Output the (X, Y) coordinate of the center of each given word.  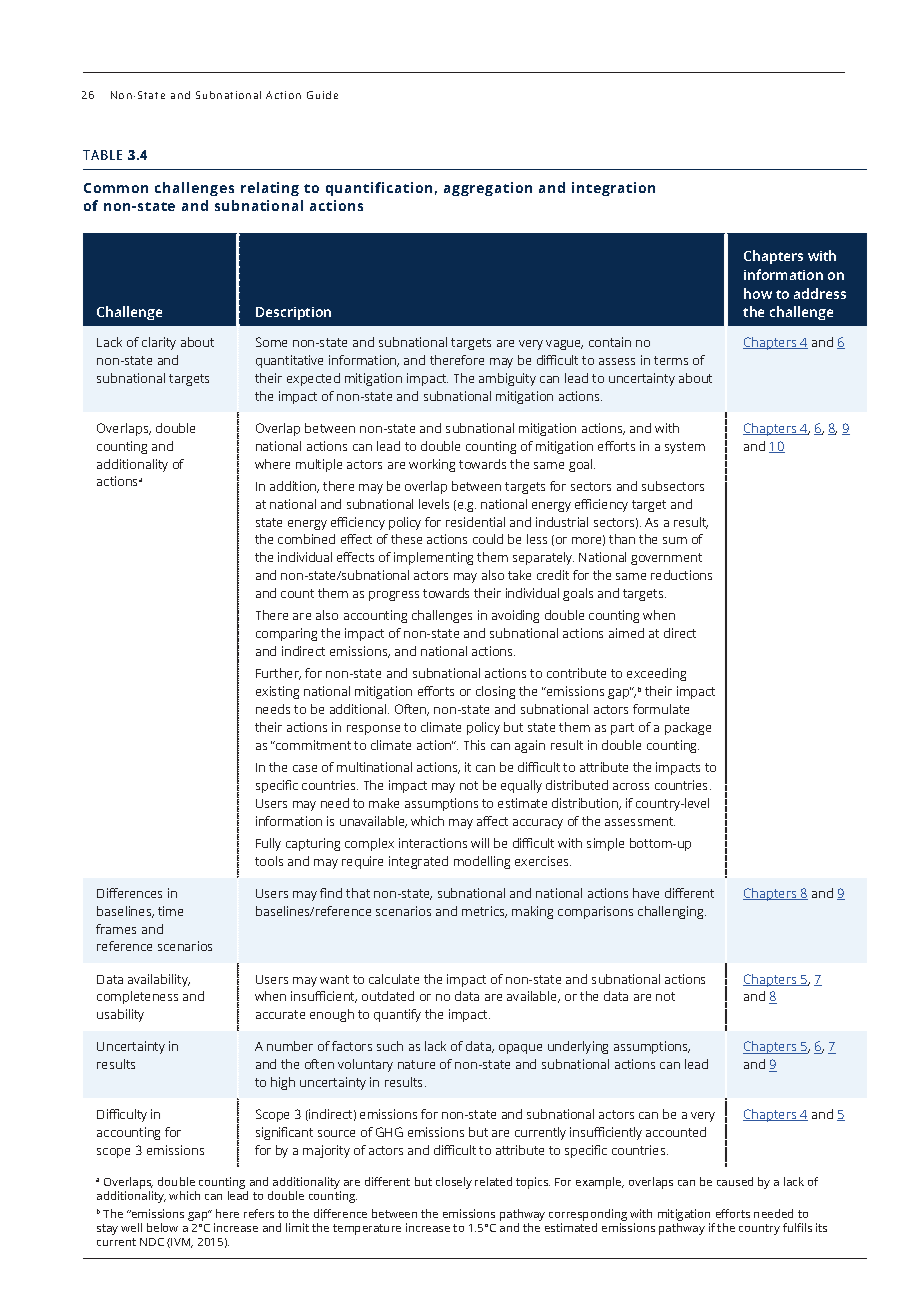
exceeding (656, 674)
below (162, 1227)
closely (454, 1183)
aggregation (488, 189)
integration (613, 189)
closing (495, 692)
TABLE (102, 155)
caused (735, 1181)
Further (278, 674)
